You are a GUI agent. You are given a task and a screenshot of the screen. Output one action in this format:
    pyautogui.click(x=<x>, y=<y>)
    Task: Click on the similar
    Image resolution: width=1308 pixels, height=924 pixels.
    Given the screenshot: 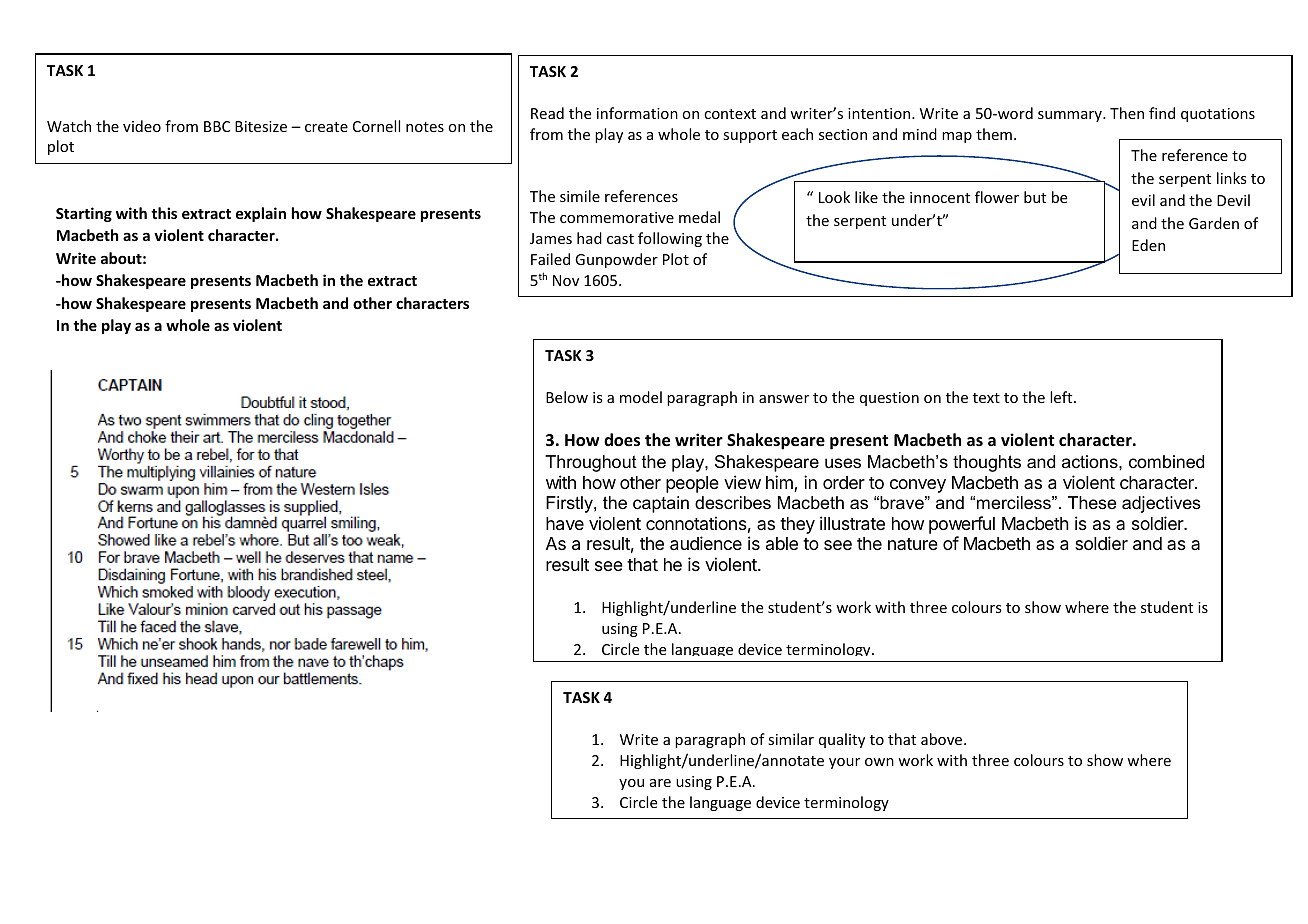 What is the action you would take?
    pyautogui.click(x=791, y=739)
